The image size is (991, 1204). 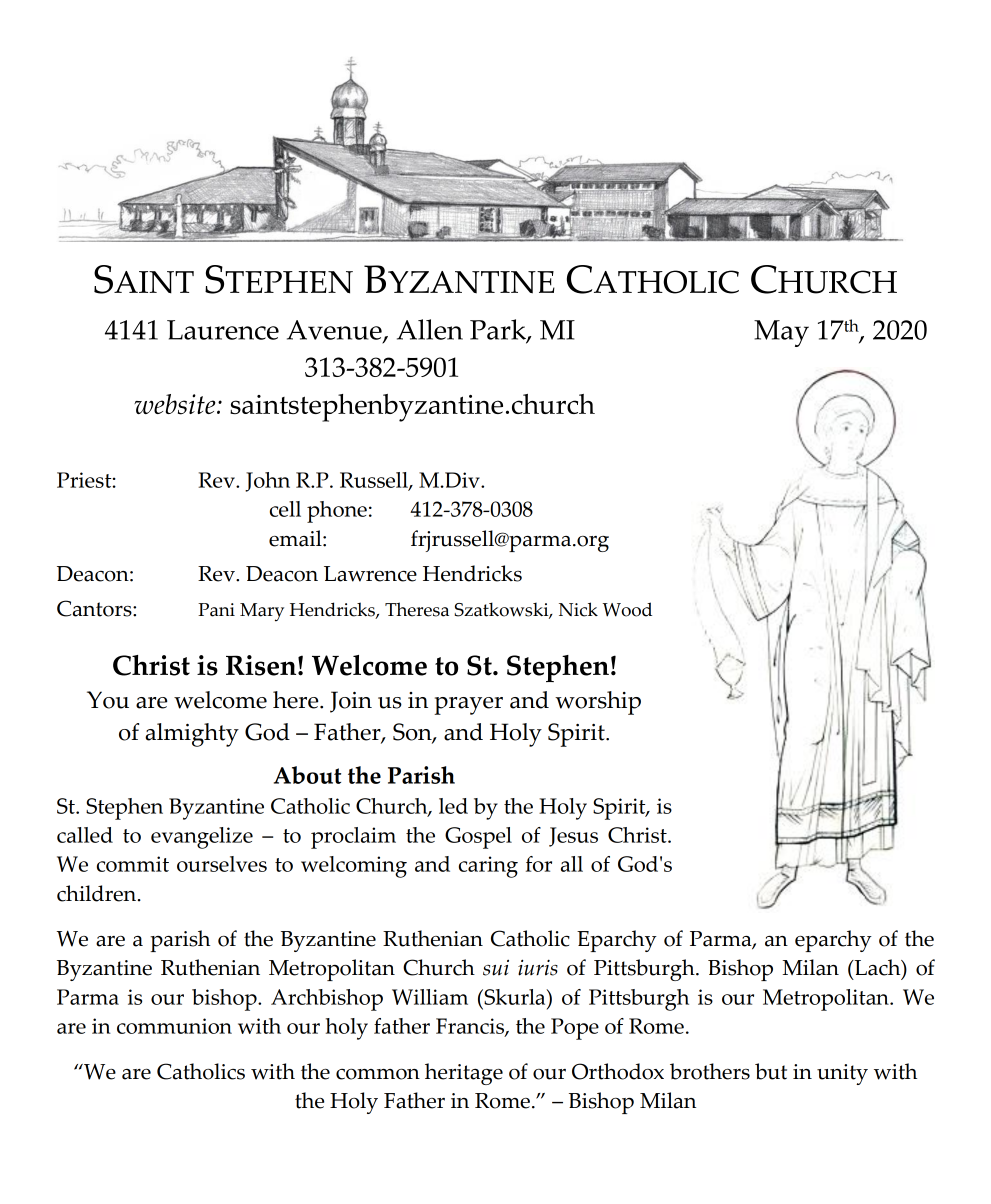 What do you see at coordinates (174, 1026) in the screenshot?
I see `communion` at bounding box center [174, 1026].
